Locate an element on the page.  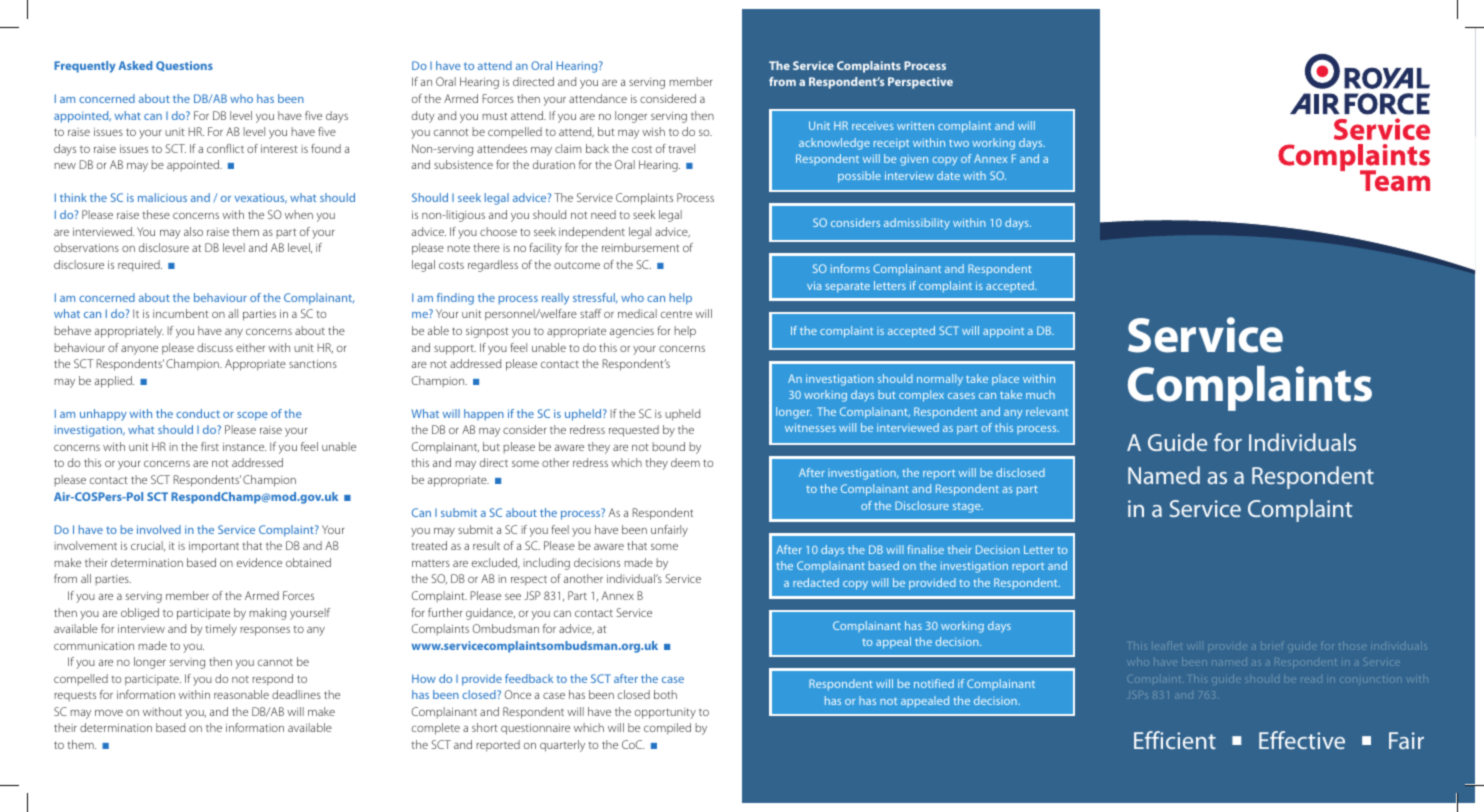
move is located at coordinates (109, 713).
